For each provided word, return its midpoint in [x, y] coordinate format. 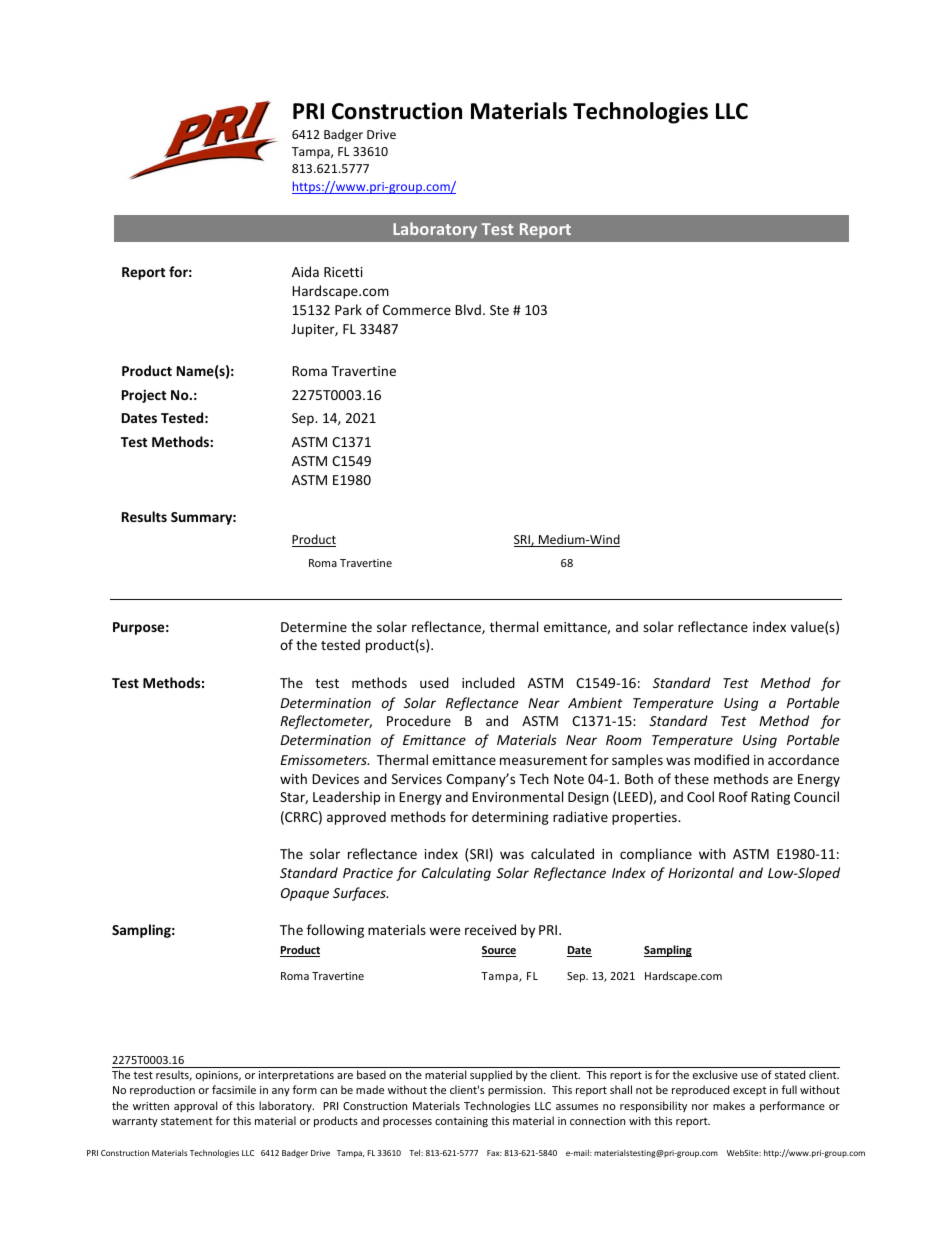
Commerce [417, 310]
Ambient [595, 702]
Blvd [468, 309]
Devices [335, 779]
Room [623, 740]
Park [348, 309]
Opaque [305, 894]
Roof [733, 796]
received [490, 929]
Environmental [517, 796]
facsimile [234, 1089]
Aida [305, 271]
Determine [314, 627]
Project [144, 396]
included [488, 682]
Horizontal [701, 872]
